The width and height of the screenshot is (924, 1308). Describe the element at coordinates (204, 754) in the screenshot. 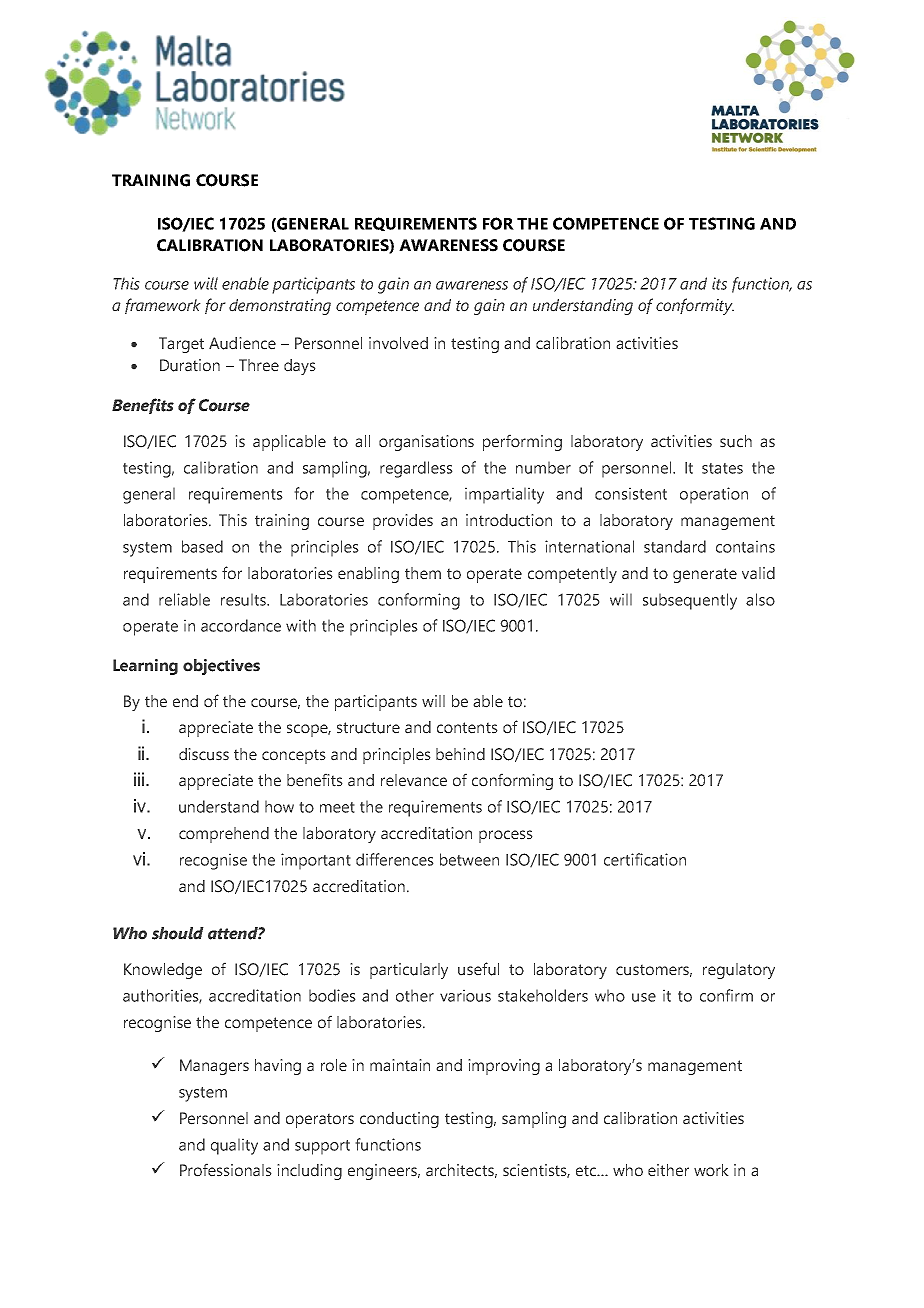

I see `discuss` at that location.
